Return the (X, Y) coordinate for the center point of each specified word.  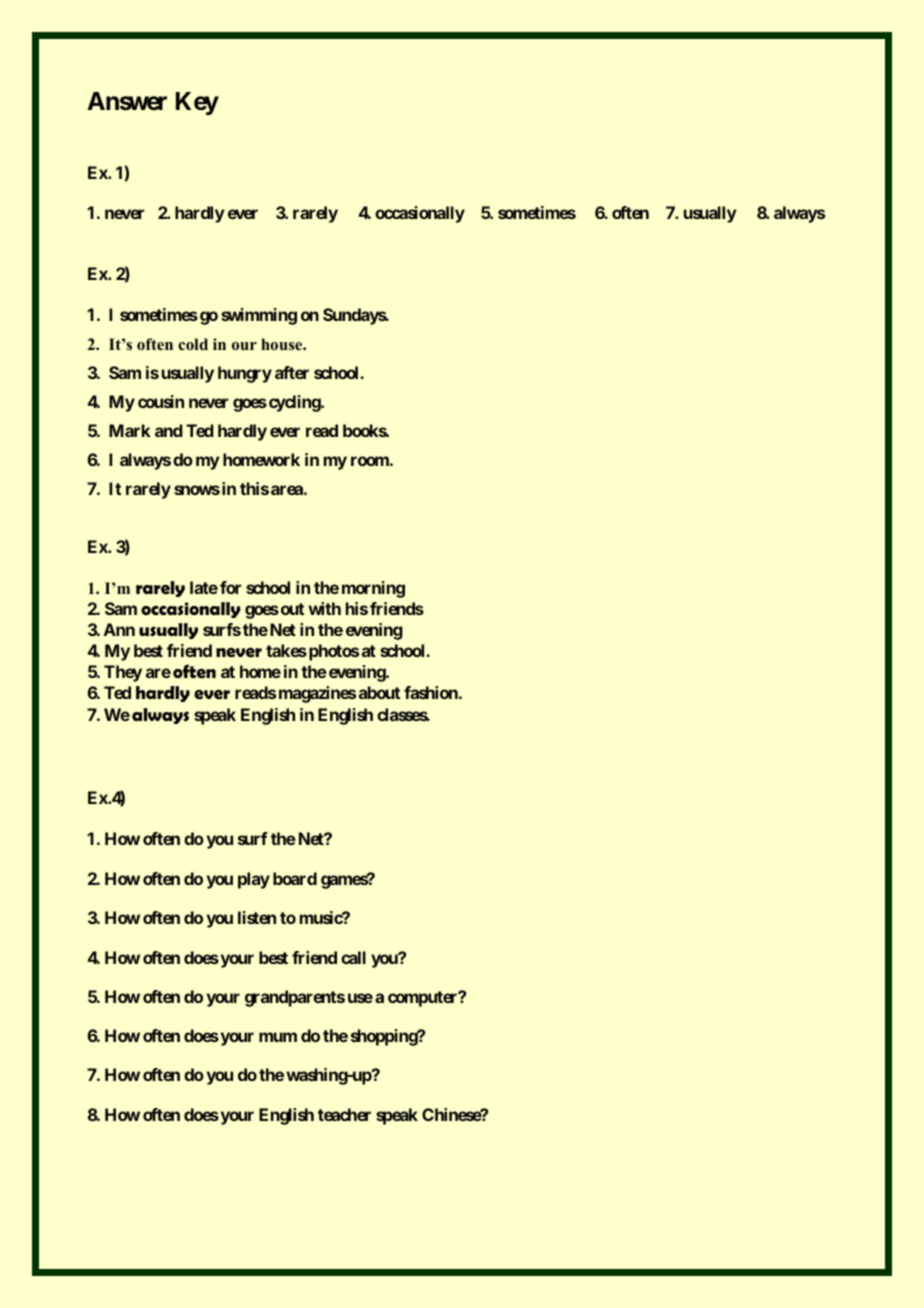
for (230, 587)
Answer (127, 101)
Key (197, 103)
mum (278, 1037)
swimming (259, 316)
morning (373, 589)
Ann (119, 629)
